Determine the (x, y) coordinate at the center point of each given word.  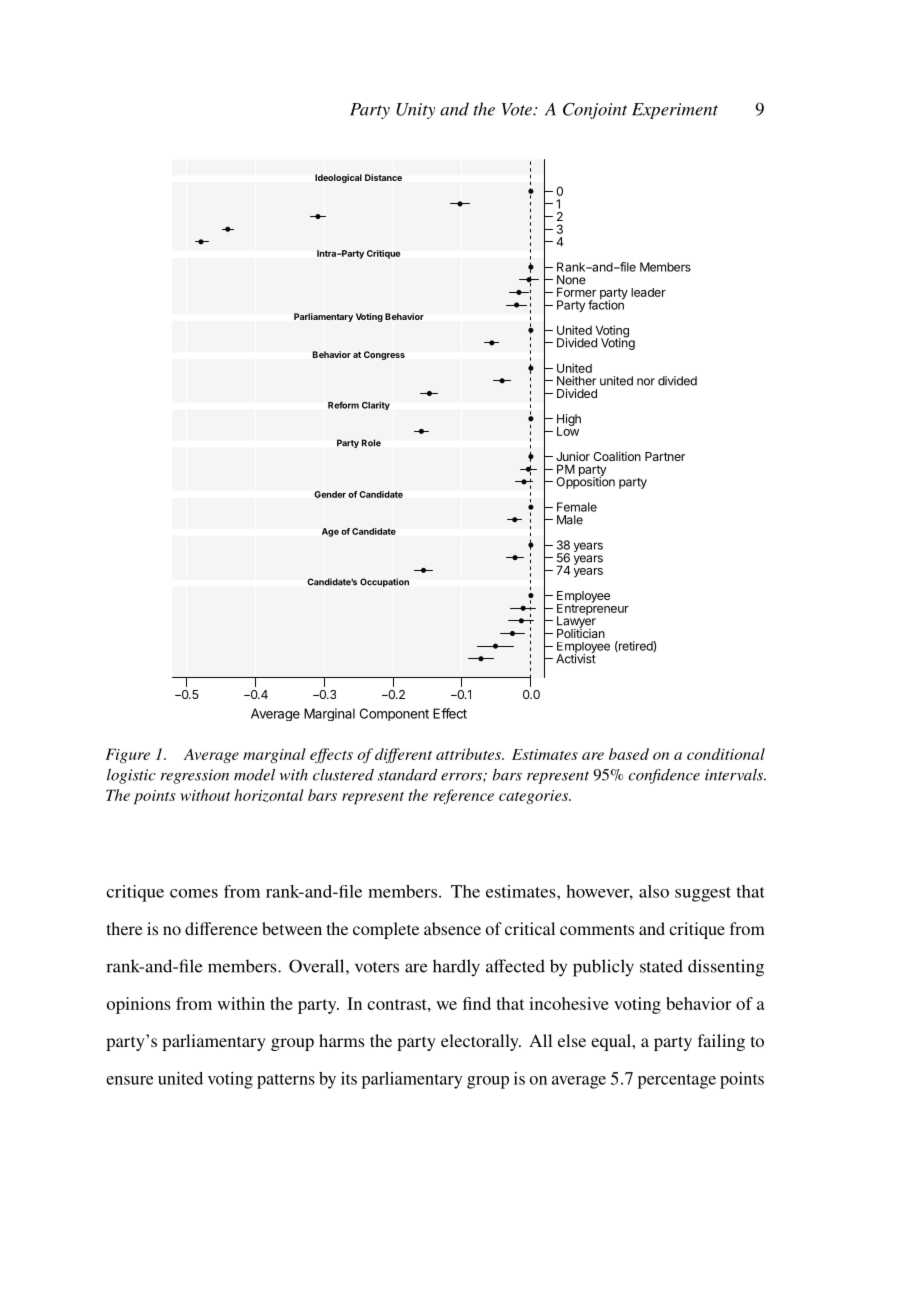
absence (452, 928)
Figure (127, 755)
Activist (576, 658)
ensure (129, 1080)
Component (394, 714)
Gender (330, 494)
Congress (384, 355)
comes (194, 893)
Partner (665, 456)
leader (648, 292)
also (654, 891)
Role (371, 443)
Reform (343, 405)
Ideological (338, 178)
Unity (415, 111)
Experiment (675, 111)
